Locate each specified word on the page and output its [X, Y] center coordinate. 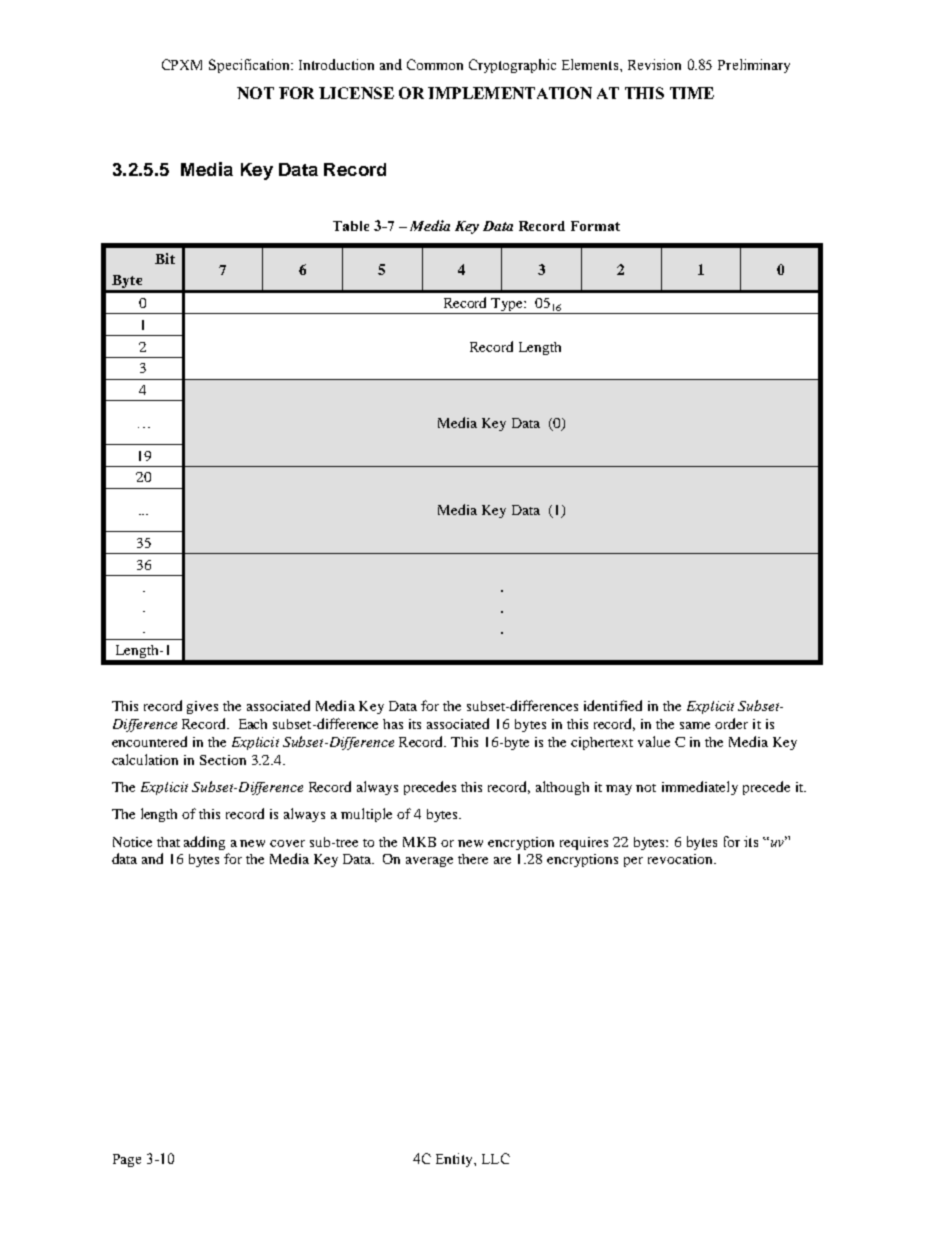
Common [435, 64]
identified [613, 705]
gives [202, 707]
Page [127, 1160]
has [393, 724]
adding [204, 843]
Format [595, 226]
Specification [251, 66]
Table [351, 226]
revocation [681, 859]
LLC [496, 1158]
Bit [165, 258]
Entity [455, 1160]
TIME [692, 93]
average [429, 862]
